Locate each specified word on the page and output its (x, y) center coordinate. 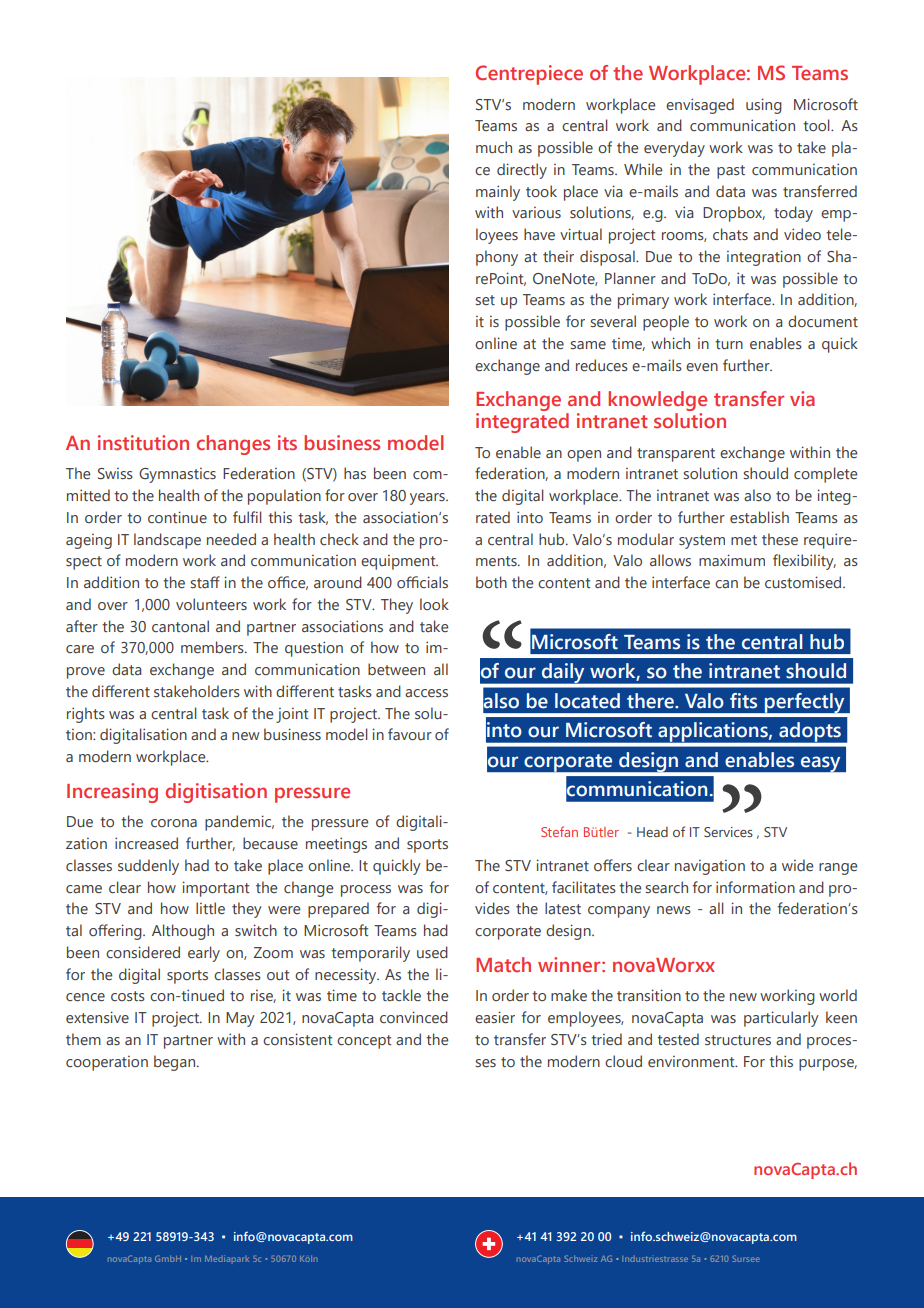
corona (174, 823)
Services (728, 832)
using (764, 106)
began (176, 1063)
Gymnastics (177, 475)
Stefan (559, 831)
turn (729, 344)
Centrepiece (529, 75)
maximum (732, 560)
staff (205, 582)
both (491, 582)
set (485, 300)
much (494, 147)
